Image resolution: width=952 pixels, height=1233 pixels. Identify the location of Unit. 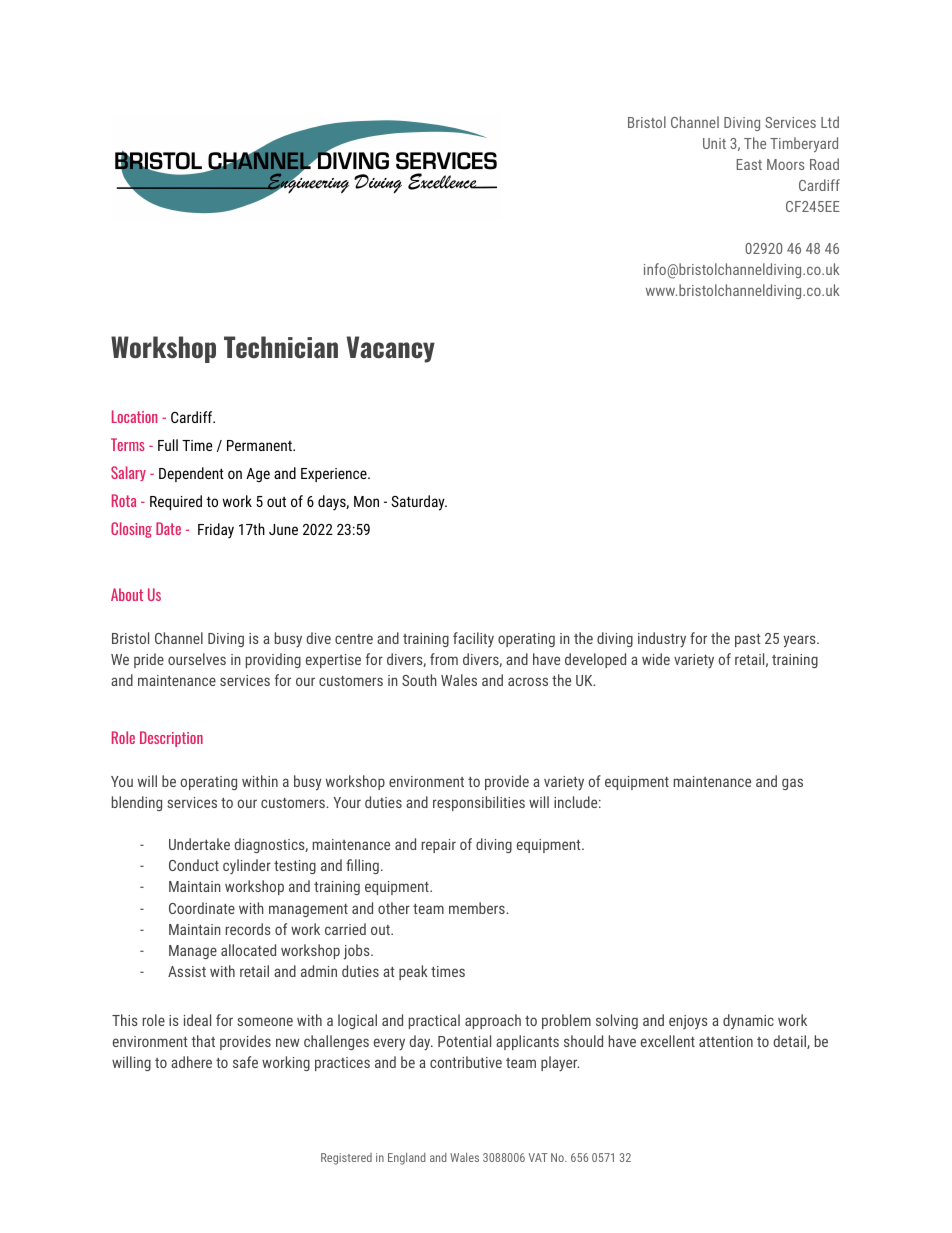
(714, 143).
